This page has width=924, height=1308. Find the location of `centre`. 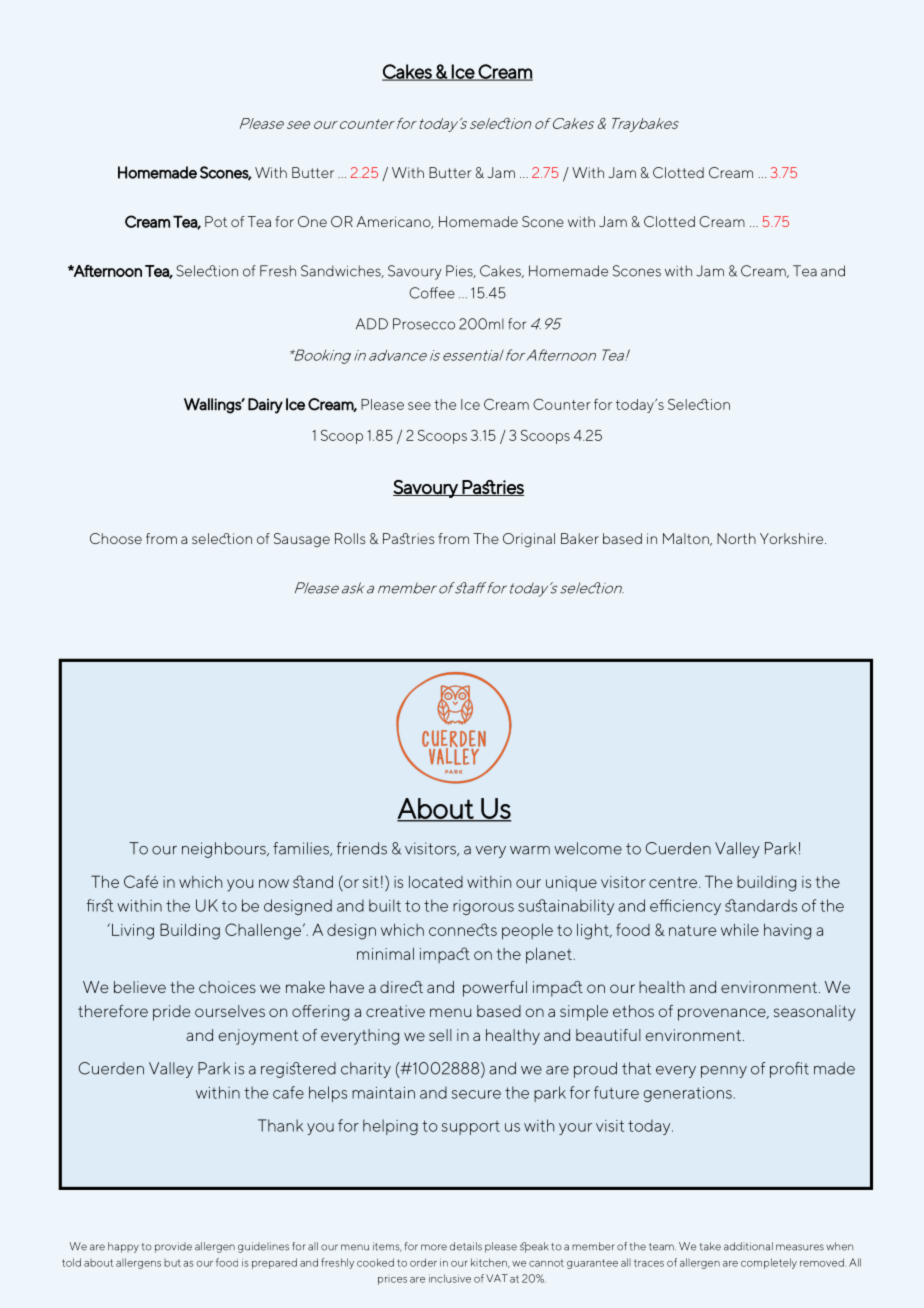

centre is located at coordinates (673, 882).
